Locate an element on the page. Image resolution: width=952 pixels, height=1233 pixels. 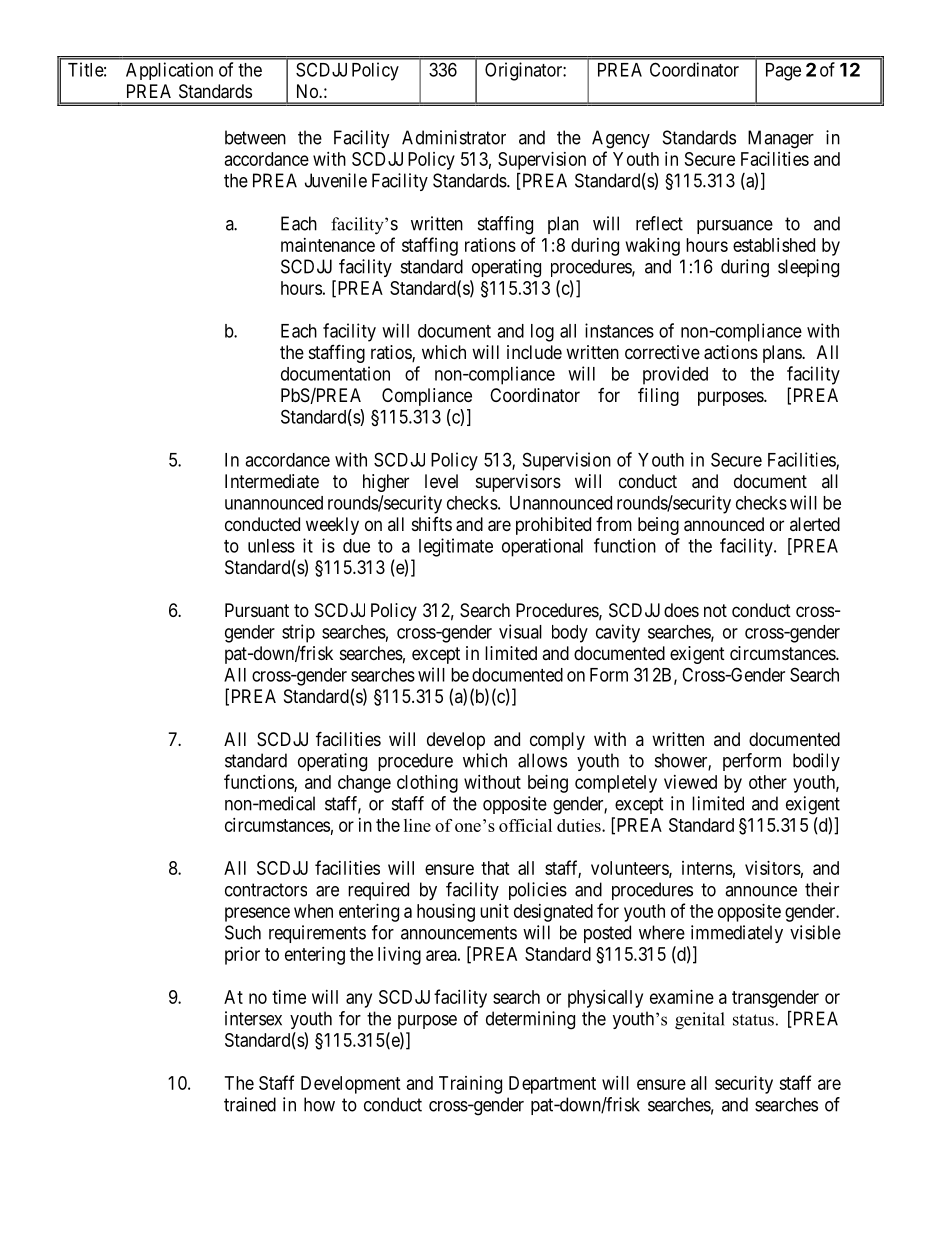
Pursuant is located at coordinates (257, 610).
